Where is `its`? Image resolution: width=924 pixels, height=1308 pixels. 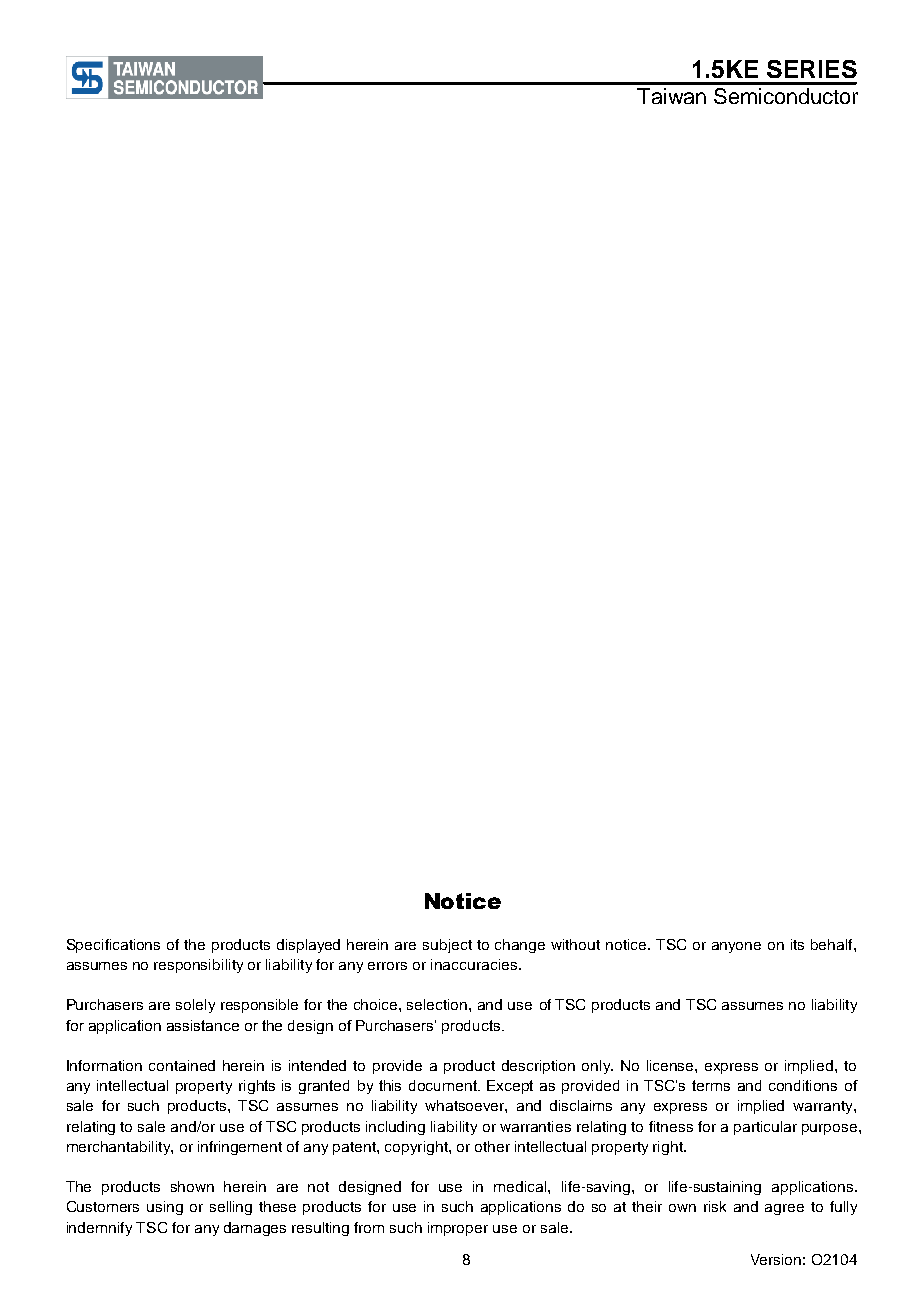 its is located at coordinates (797, 944).
